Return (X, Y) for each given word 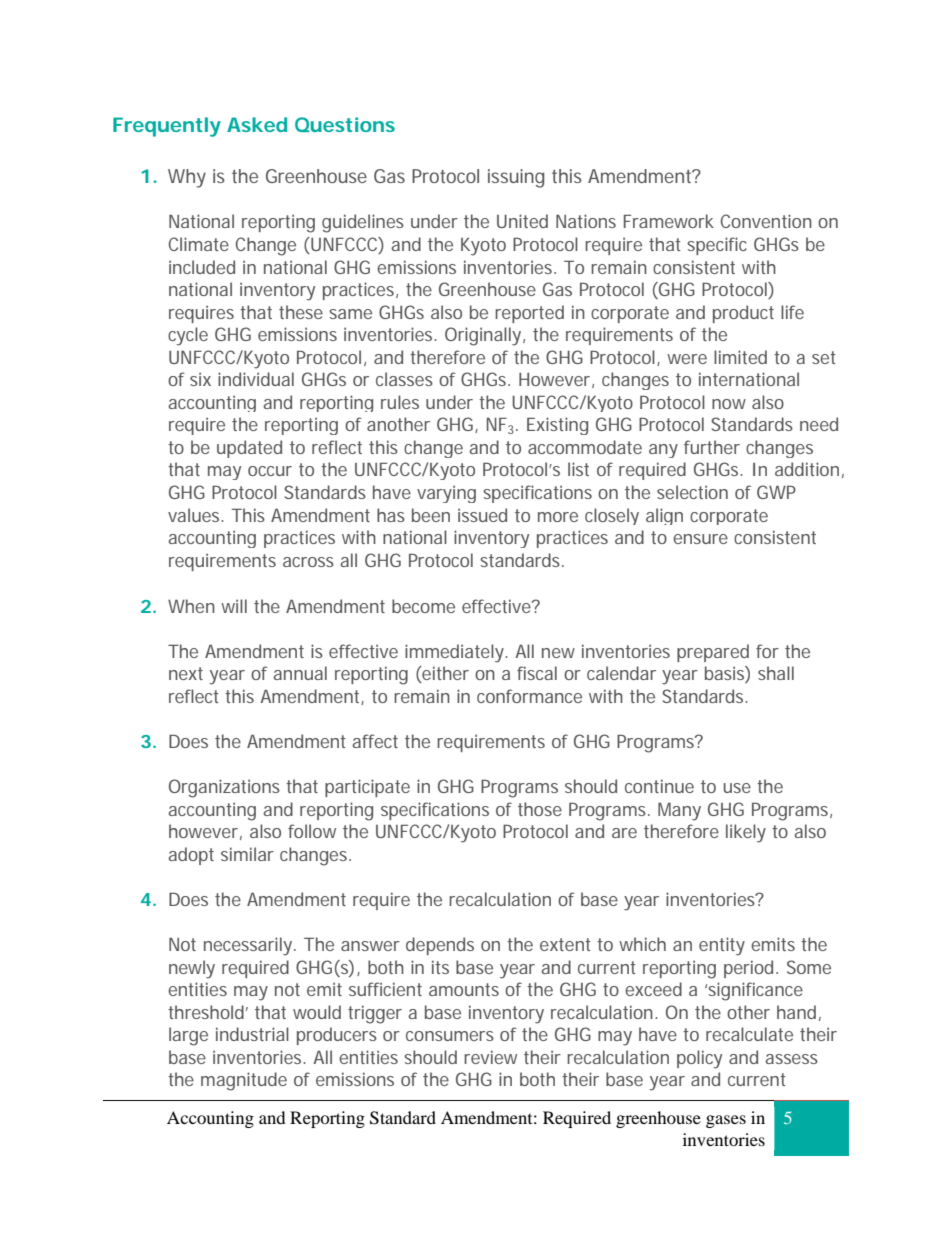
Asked (257, 124)
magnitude (244, 1081)
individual (256, 379)
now (729, 404)
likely (746, 833)
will (234, 606)
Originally (484, 336)
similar (247, 854)
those (540, 809)
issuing (516, 178)
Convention (766, 221)
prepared (713, 653)
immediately (456, 653)
